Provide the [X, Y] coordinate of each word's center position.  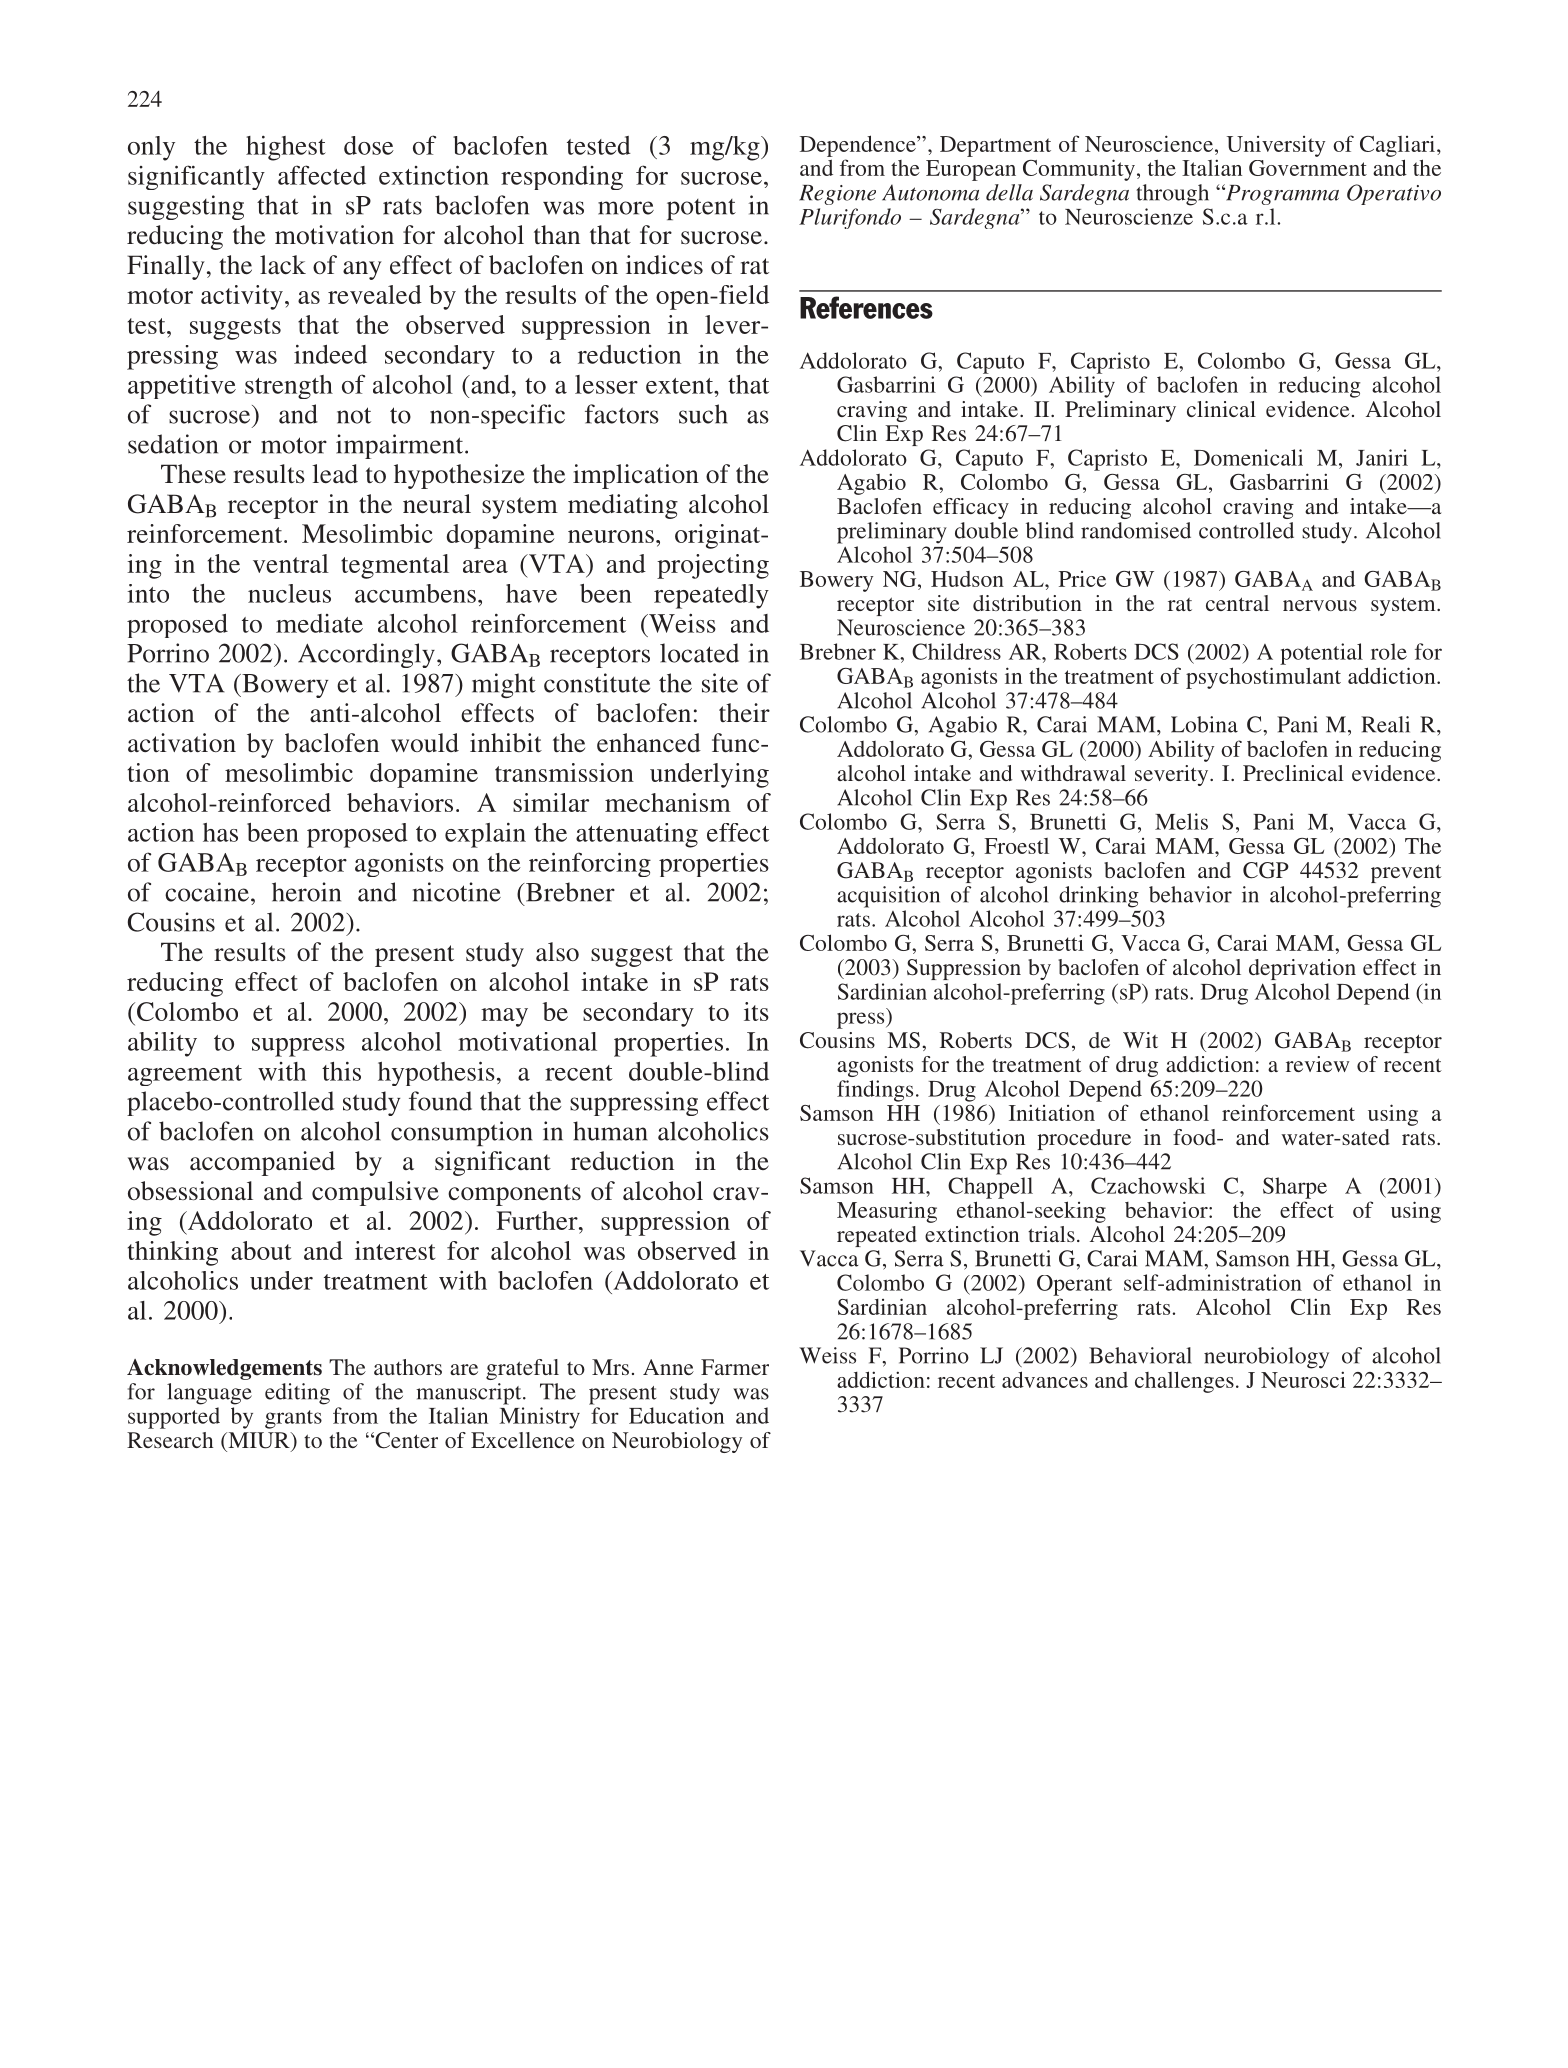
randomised [1136, 530]
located [699, 653]
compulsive [375, 1193]
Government [1308, 168]
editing [297, 1394]
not [354, 415]
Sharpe [1295, 1188]
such [703, 414]
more [626, 208]
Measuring [887, 1212]
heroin [306, 892]
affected [322, 175]
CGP [1266, 870]
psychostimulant [1263, 678]
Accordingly [366, 655]
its [756, 1011]
